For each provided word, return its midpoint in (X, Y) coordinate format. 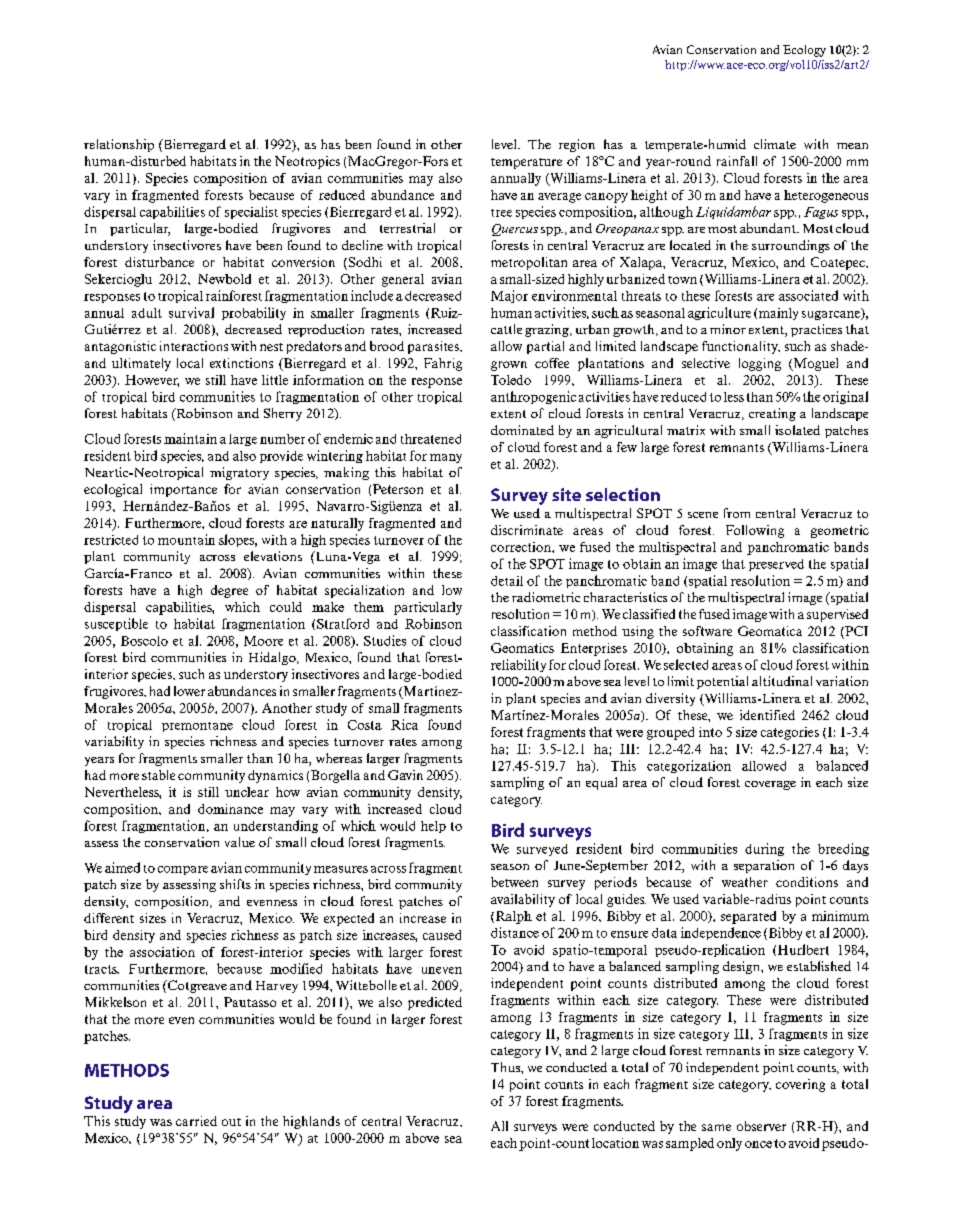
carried (196, 1121)
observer (761, 1126)
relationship (119, 145)
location (615, 1143)
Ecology (804, 51)
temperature (526, 163)
